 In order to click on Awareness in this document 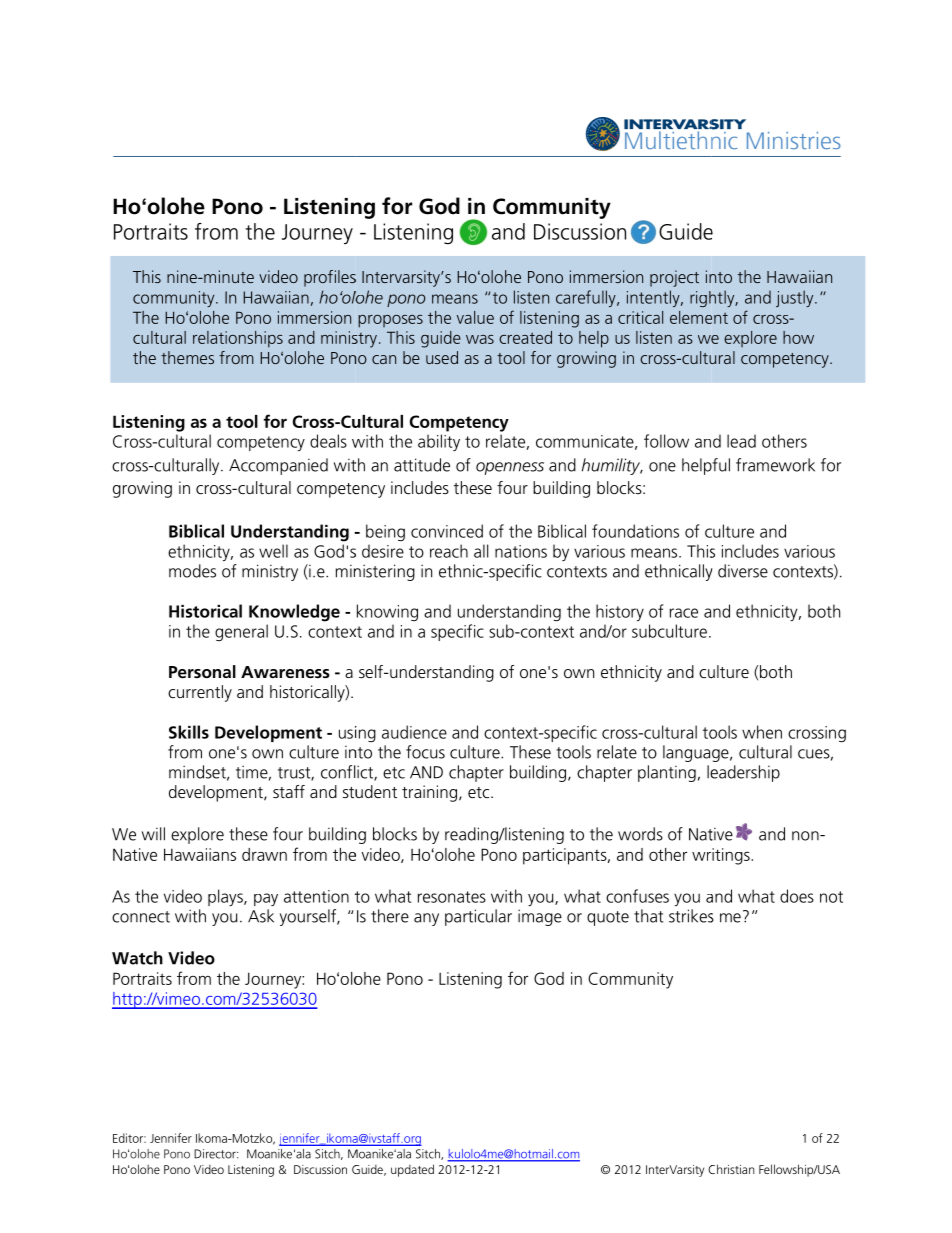, I will do `click(285, 672)`.
